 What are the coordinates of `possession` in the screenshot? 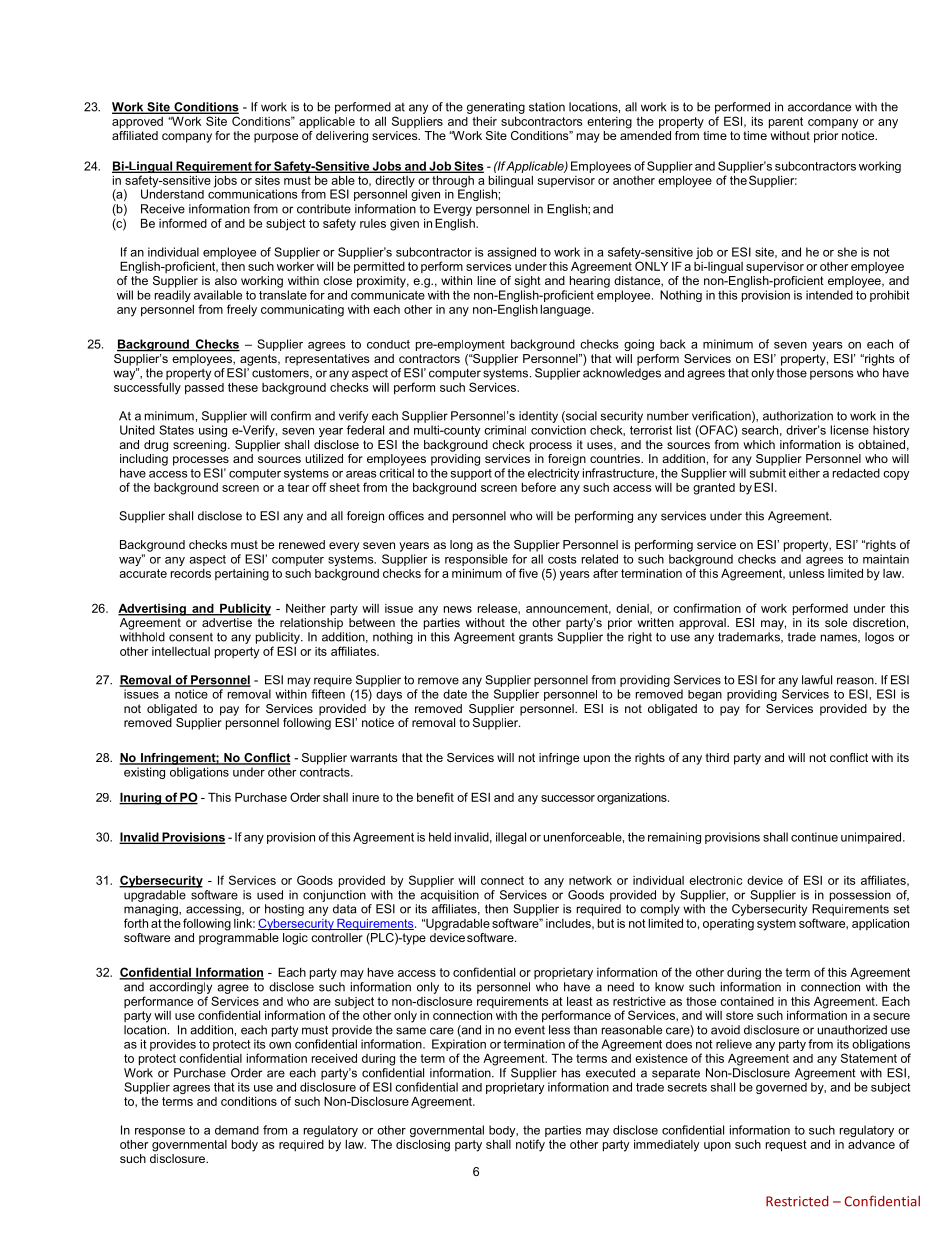 It's located at (860, 896).
